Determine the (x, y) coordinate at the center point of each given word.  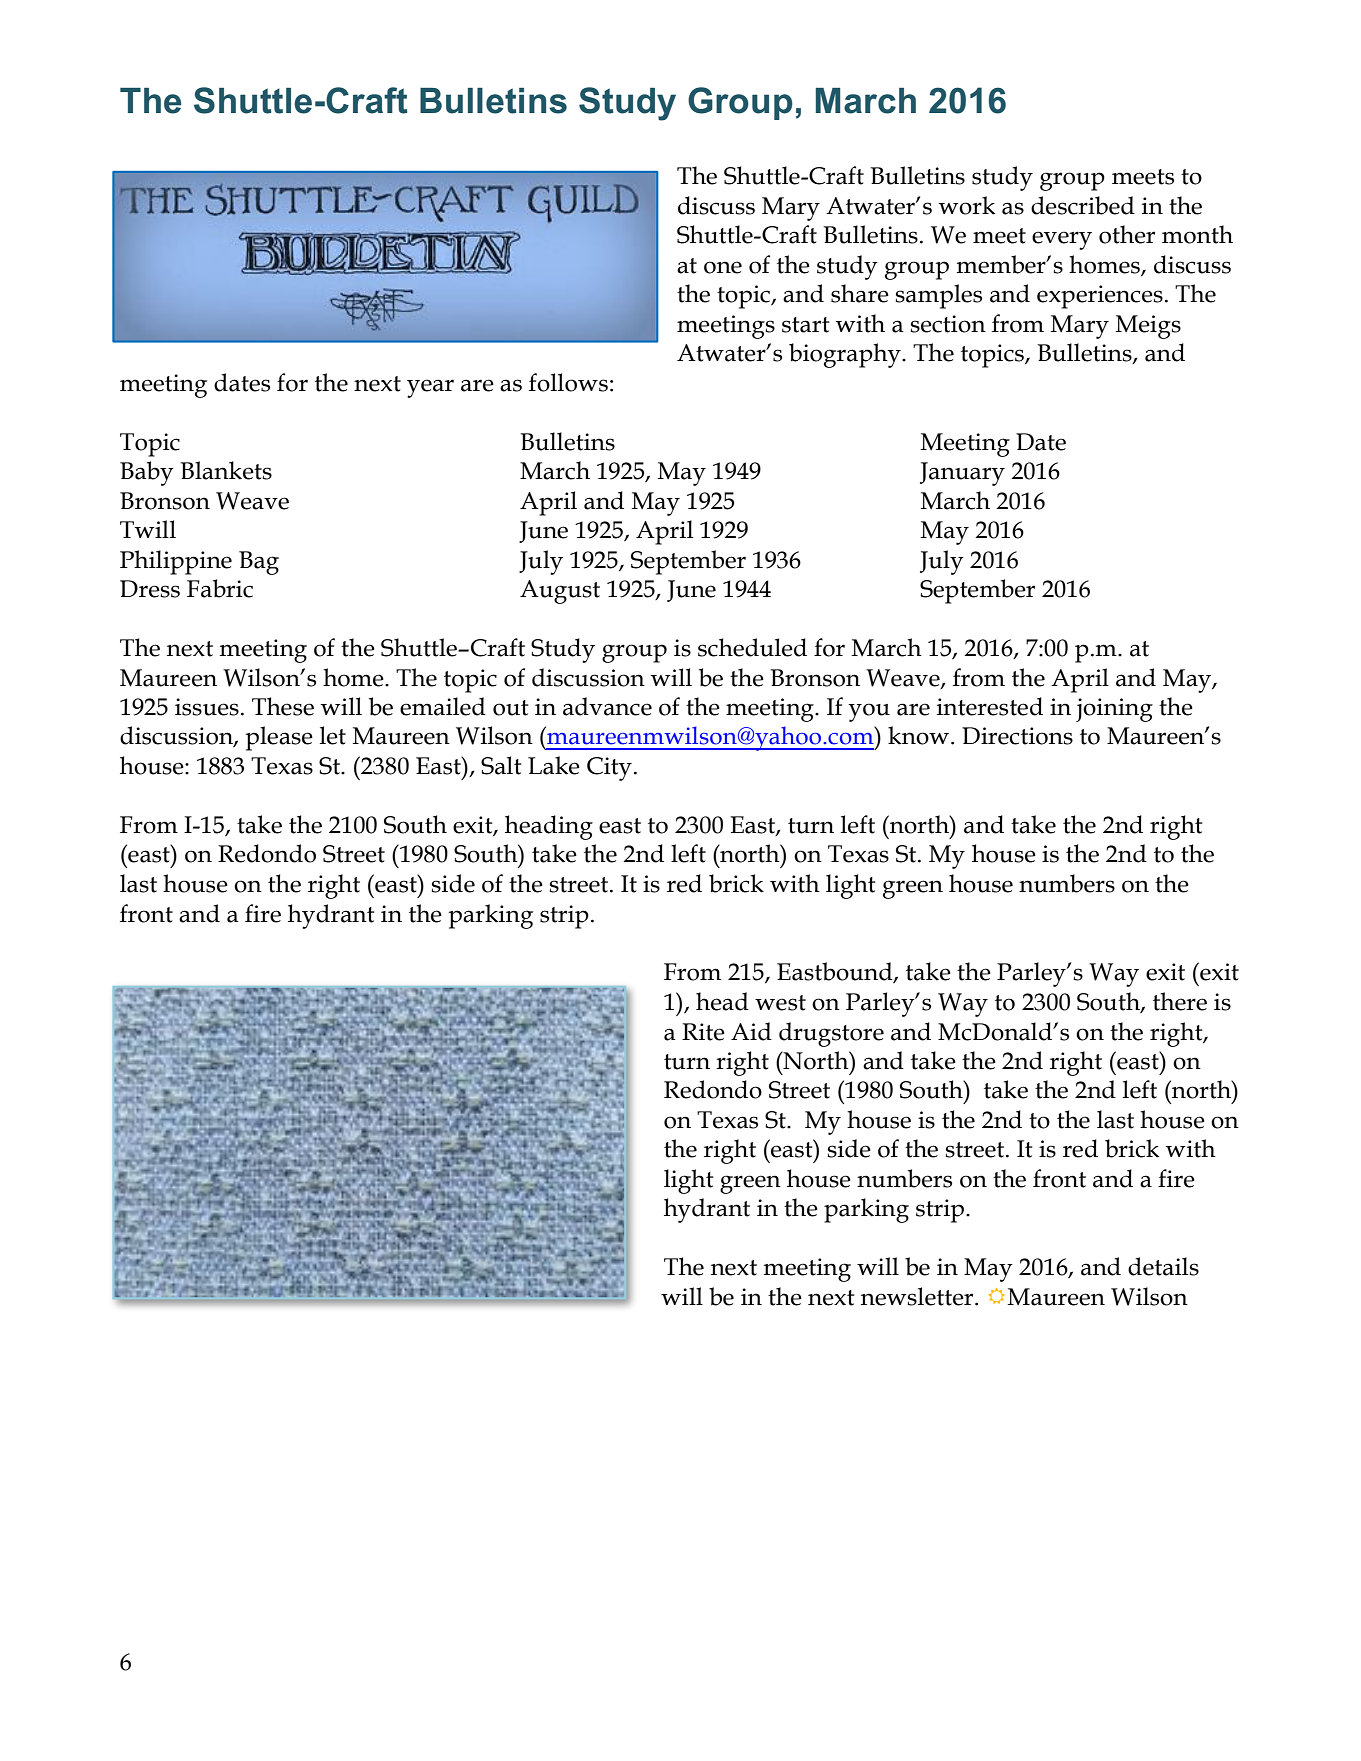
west (780, 1003)
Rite (703, 1032)
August (560, 592)
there (1180, 1001)
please (279, 738)
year (430, 388)
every (1062, 240)
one (723, 267)
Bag (259, 563)
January (962, 474)
